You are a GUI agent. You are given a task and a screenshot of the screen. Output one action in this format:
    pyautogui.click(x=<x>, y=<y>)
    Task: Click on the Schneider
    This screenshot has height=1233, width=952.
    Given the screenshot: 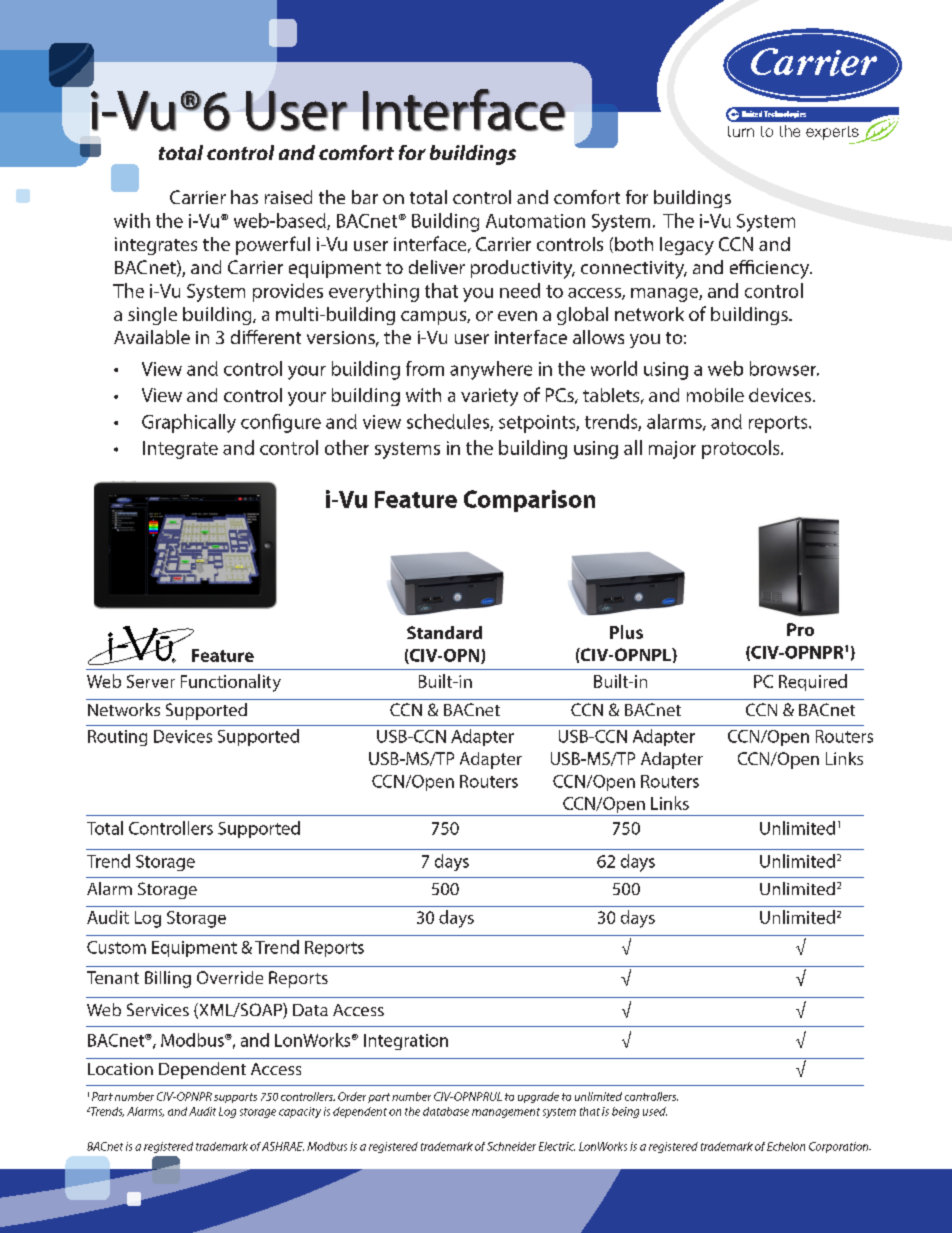 What is the action you would take?
    pyautogui.click(x=511, y=1146)
